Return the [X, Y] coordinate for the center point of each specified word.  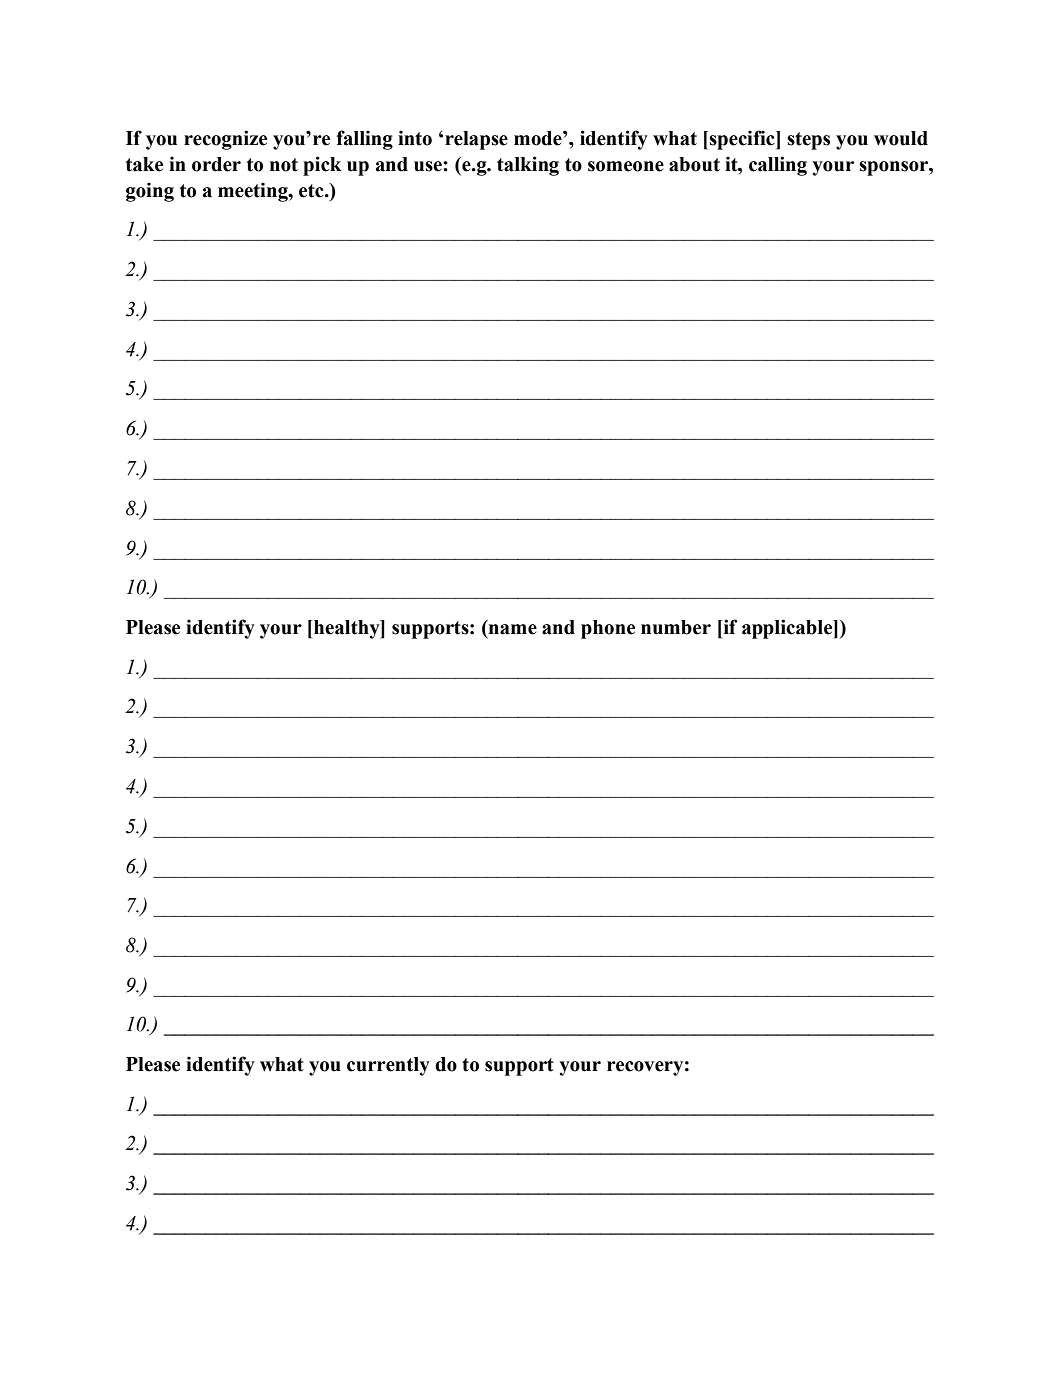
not [284, 165]
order [216, 164]
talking [528, 166]
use [429, 166]
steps [808, 141]
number [676, 627]
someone [626, 166]
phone [608, 629]
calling [778, 166]
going [150, 192]
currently [388, 1066]
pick [322, 166]
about [694, 164]
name [511, 630]
